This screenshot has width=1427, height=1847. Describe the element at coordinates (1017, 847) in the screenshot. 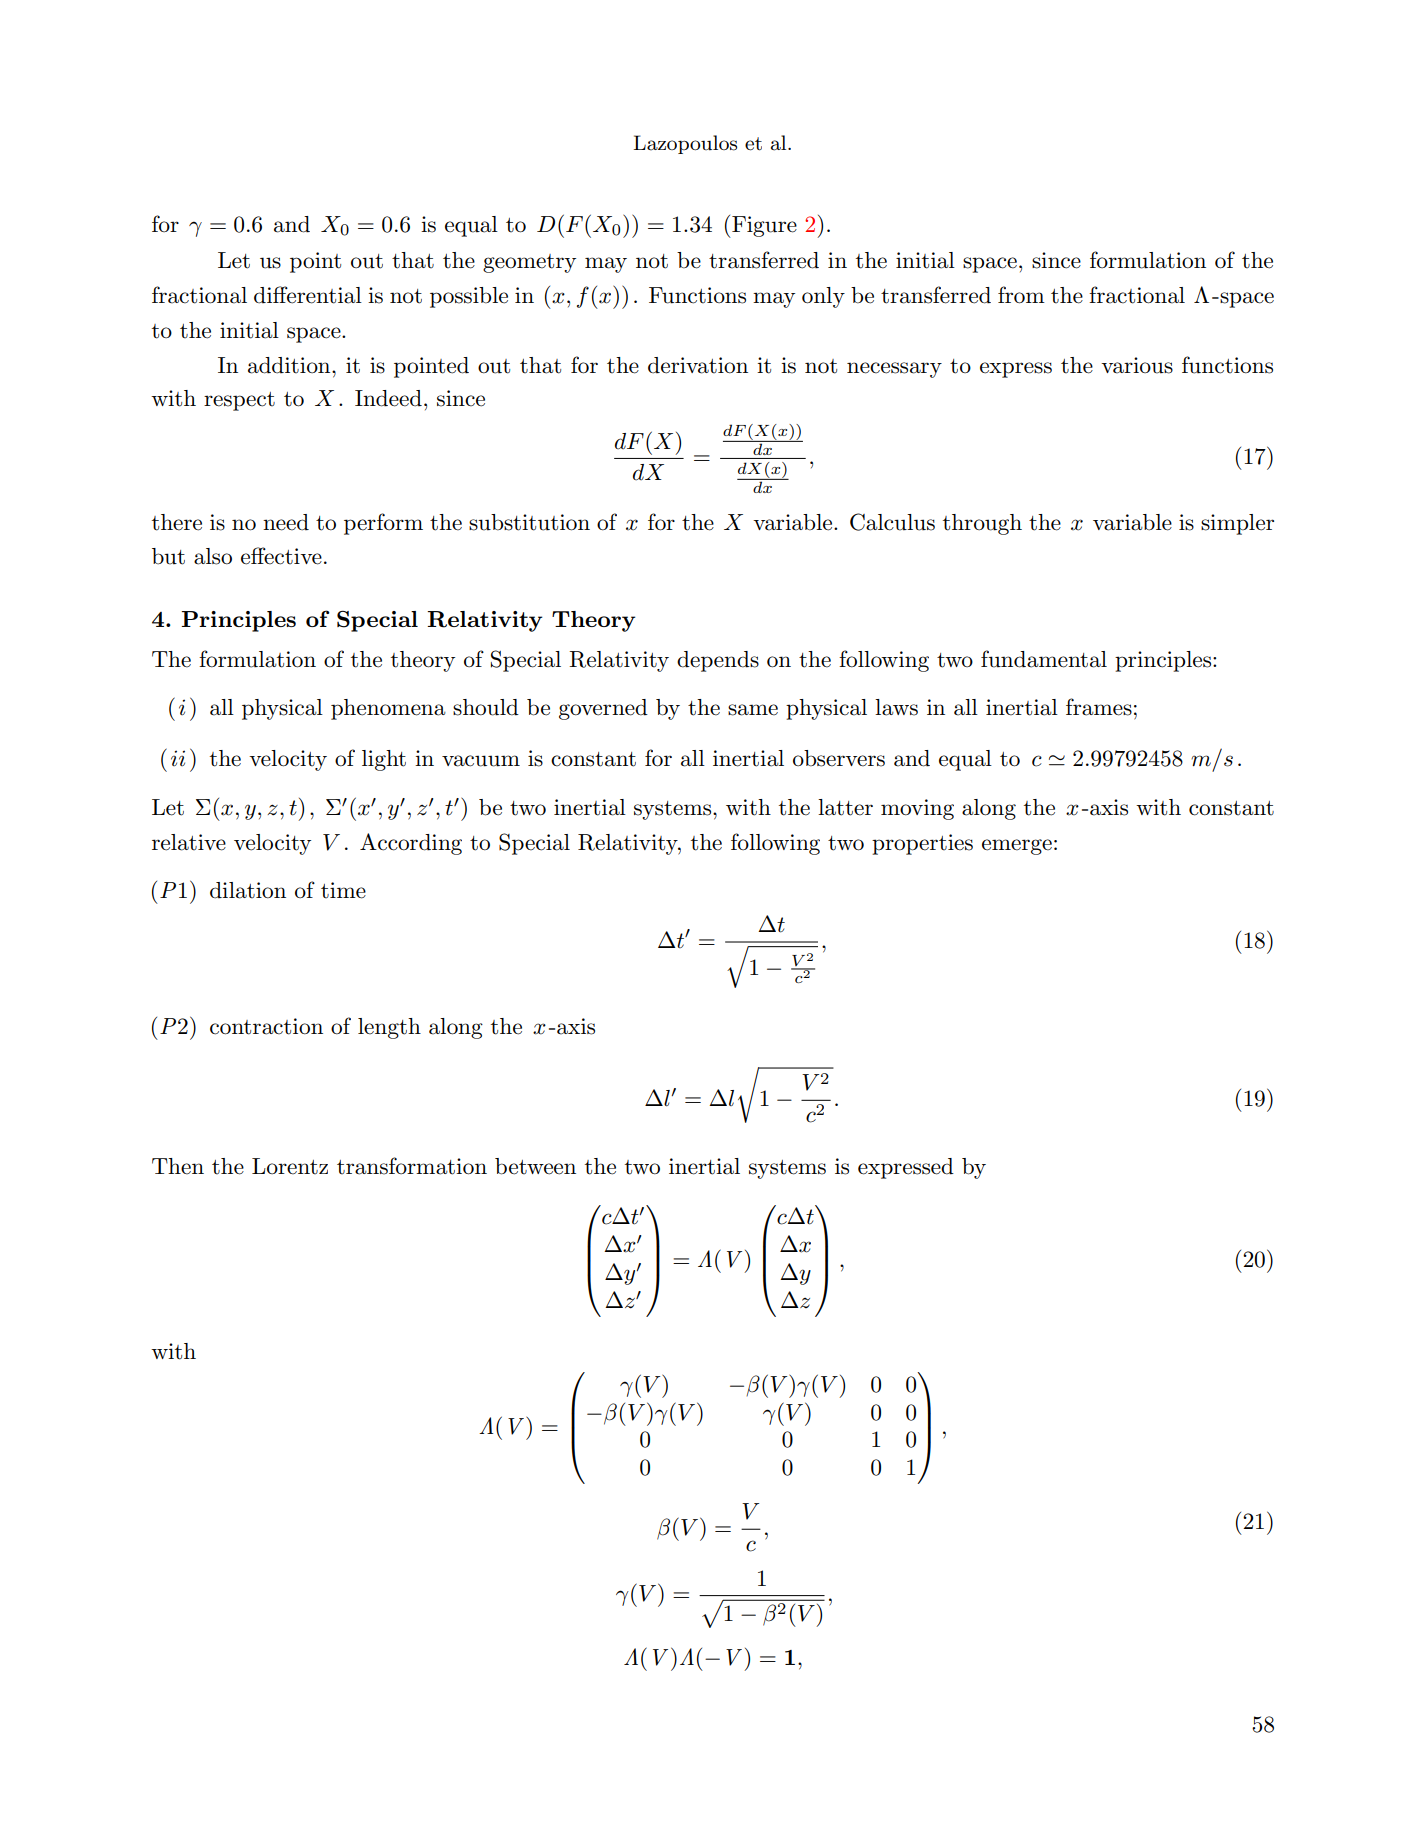

I see `emerge` at that location.
